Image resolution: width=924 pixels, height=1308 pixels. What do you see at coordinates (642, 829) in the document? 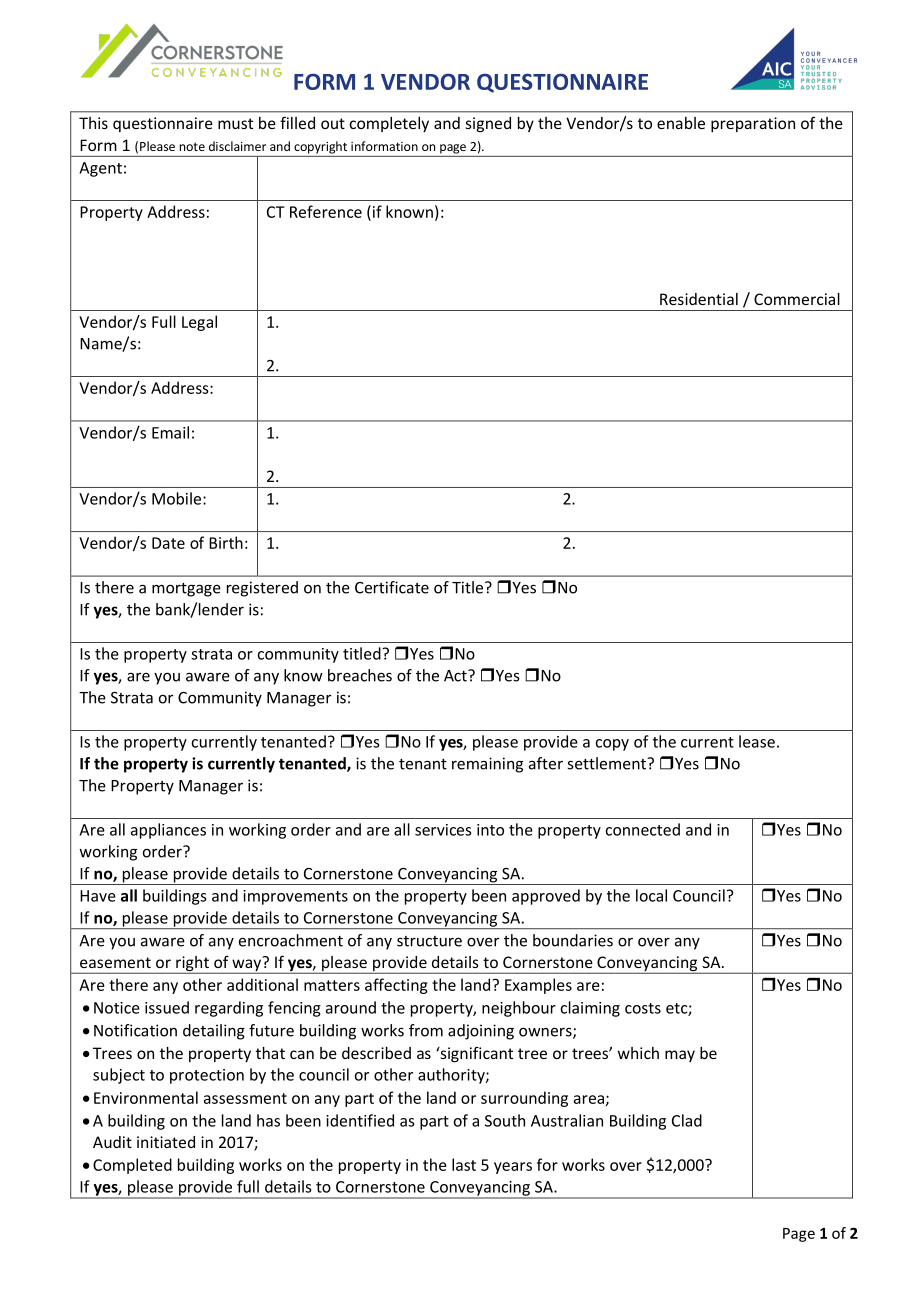
I see `connected` at bounding box center [642, 829].
